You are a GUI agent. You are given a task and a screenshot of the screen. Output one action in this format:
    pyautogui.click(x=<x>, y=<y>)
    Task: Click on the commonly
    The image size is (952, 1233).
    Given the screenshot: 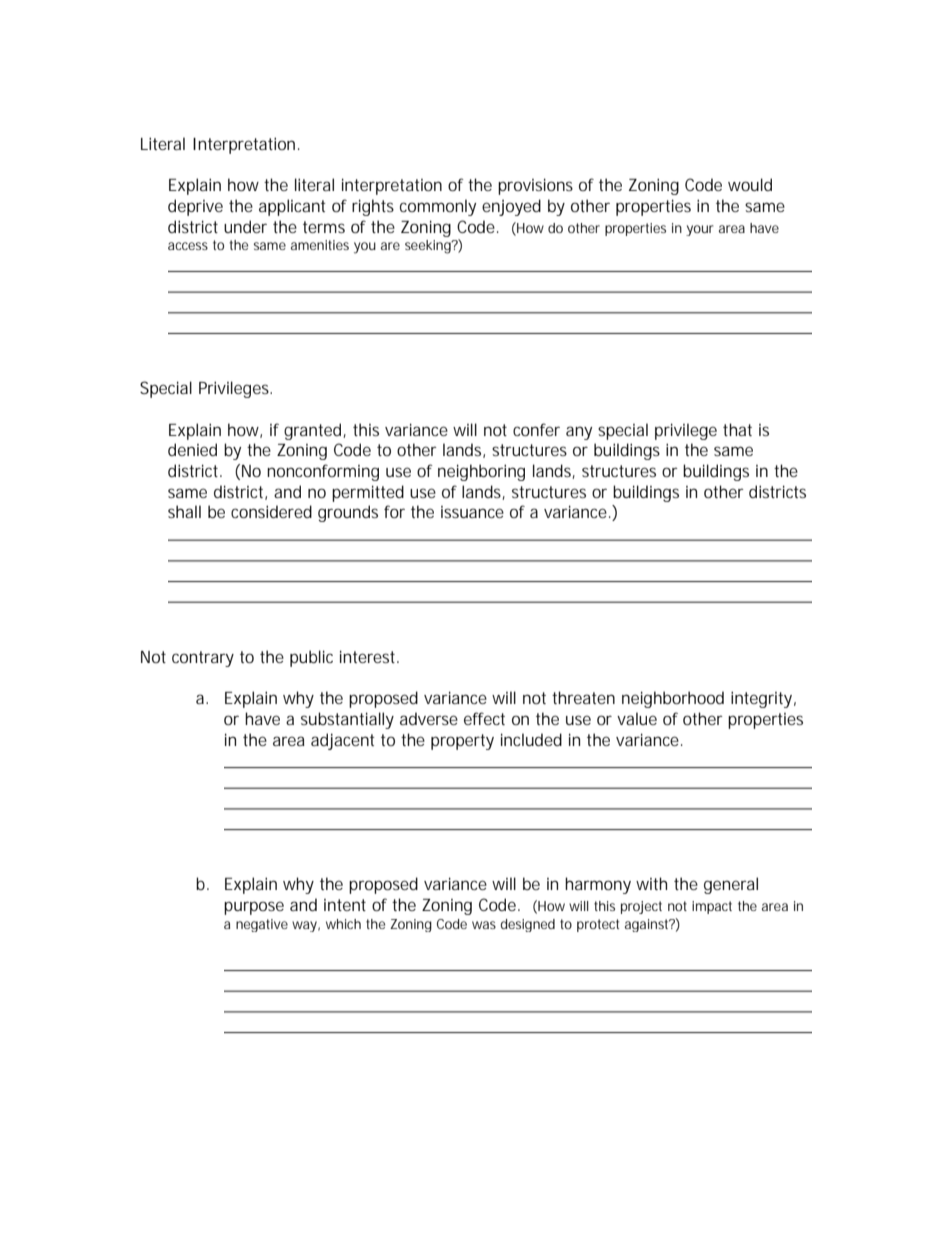 What is the action you would take?
    pyautogui.click(x=438, y=207)
